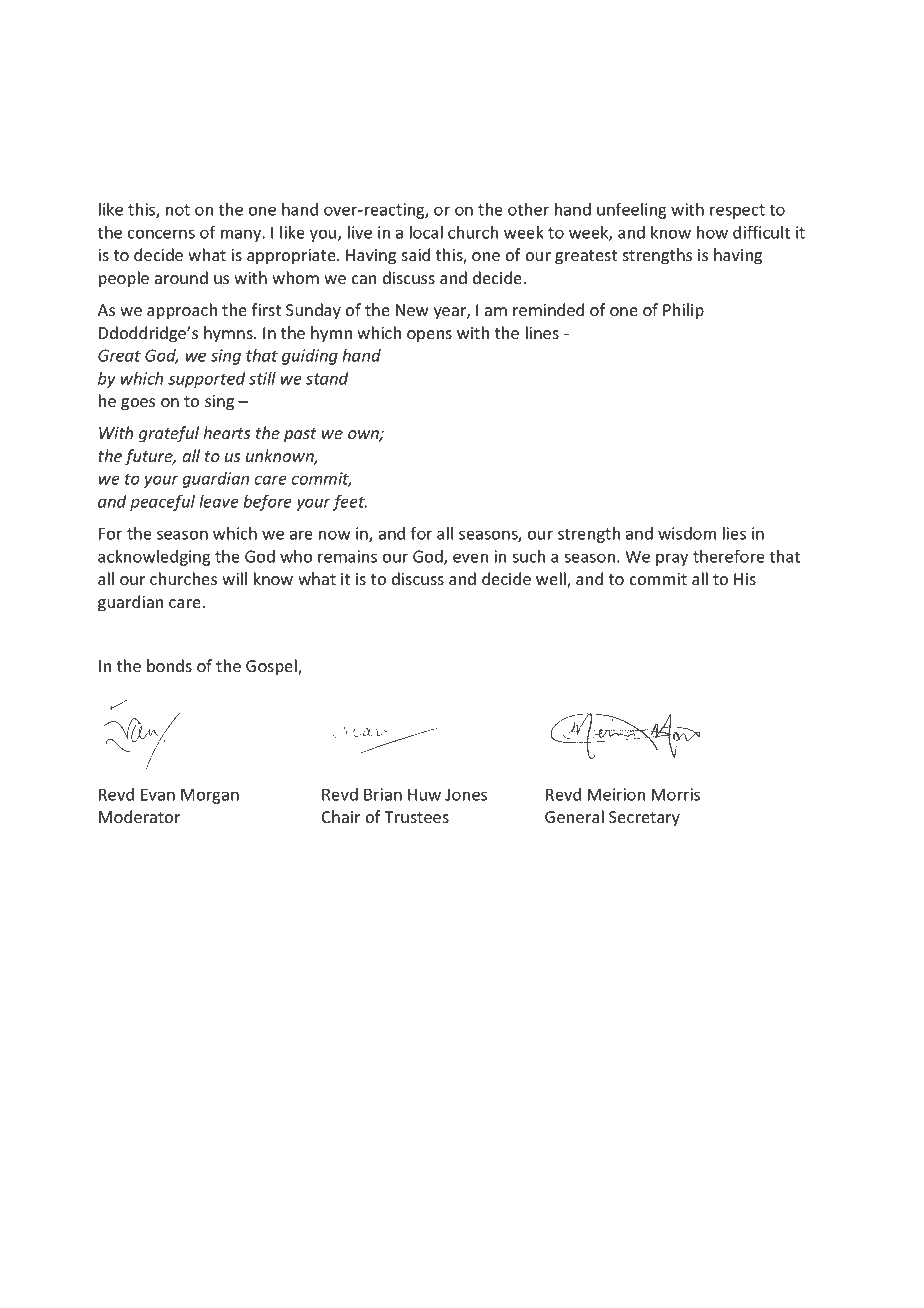 Image resolution: width=924 pixels, height=1308 pixels. What do you see at coordinates (210, 796) in the image?
I see `Morgan` at bounding box center [210, 796].
